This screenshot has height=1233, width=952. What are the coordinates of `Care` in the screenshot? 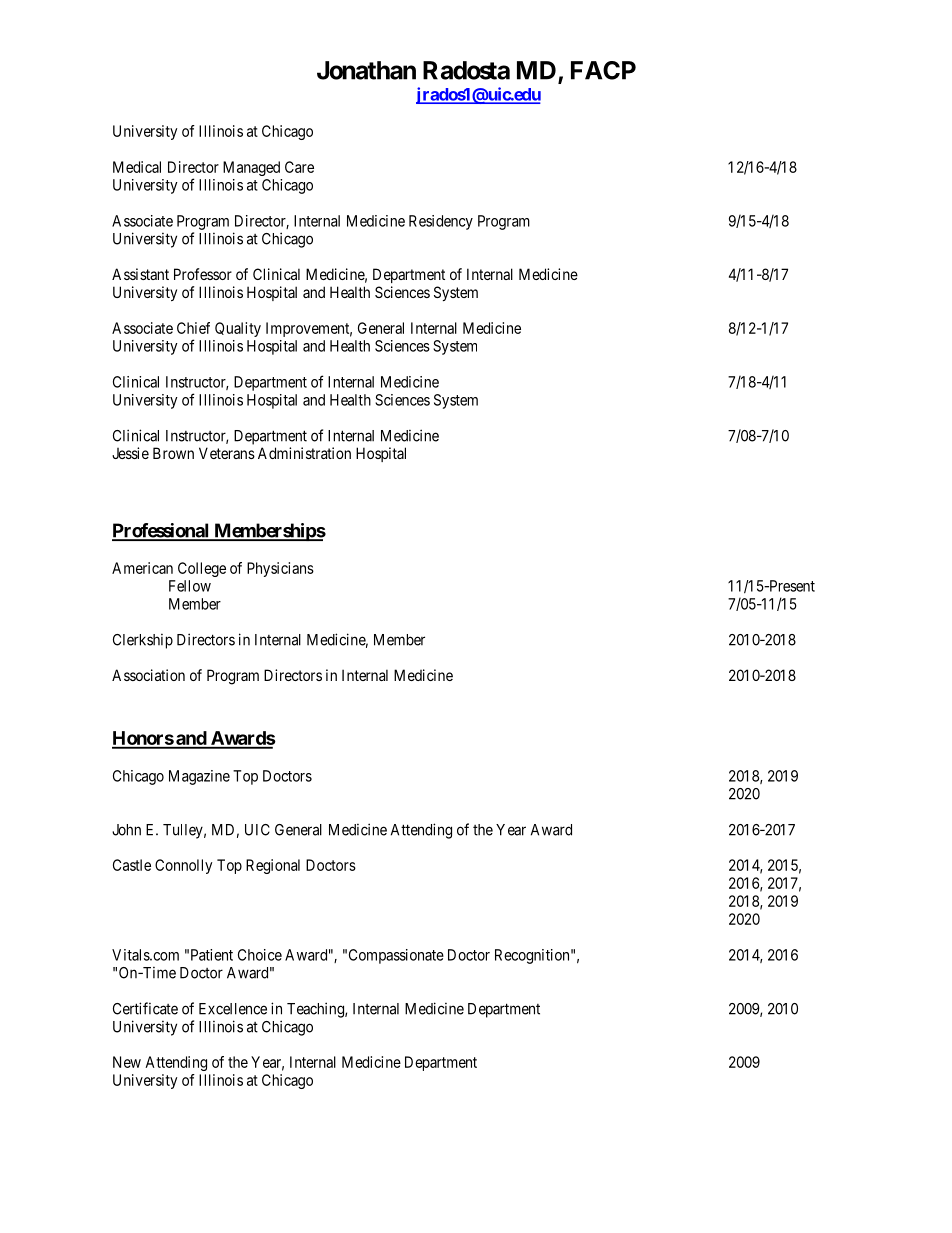 It's located at (299, 167).
